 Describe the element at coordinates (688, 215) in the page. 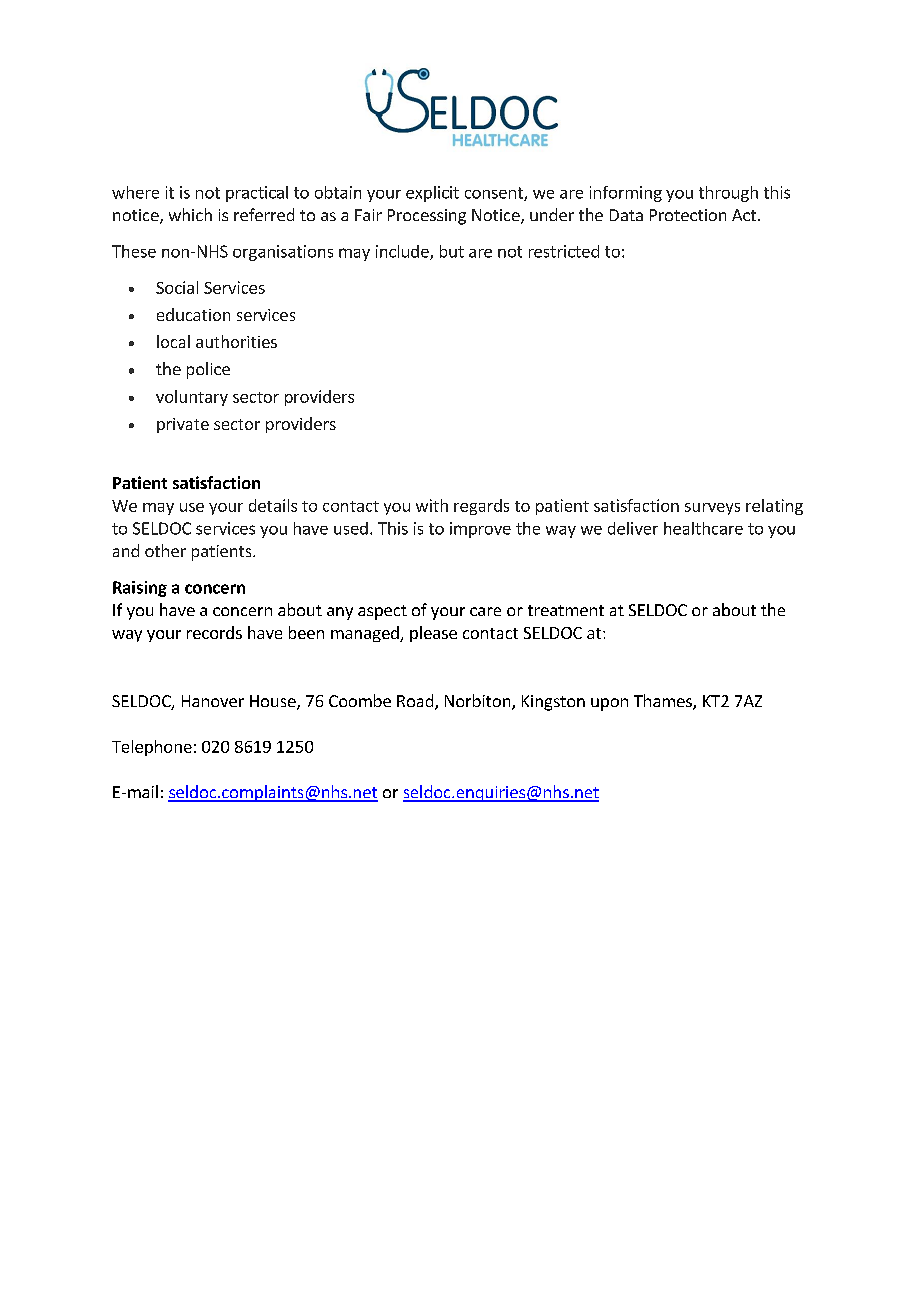

I see `Protection` at that location.
